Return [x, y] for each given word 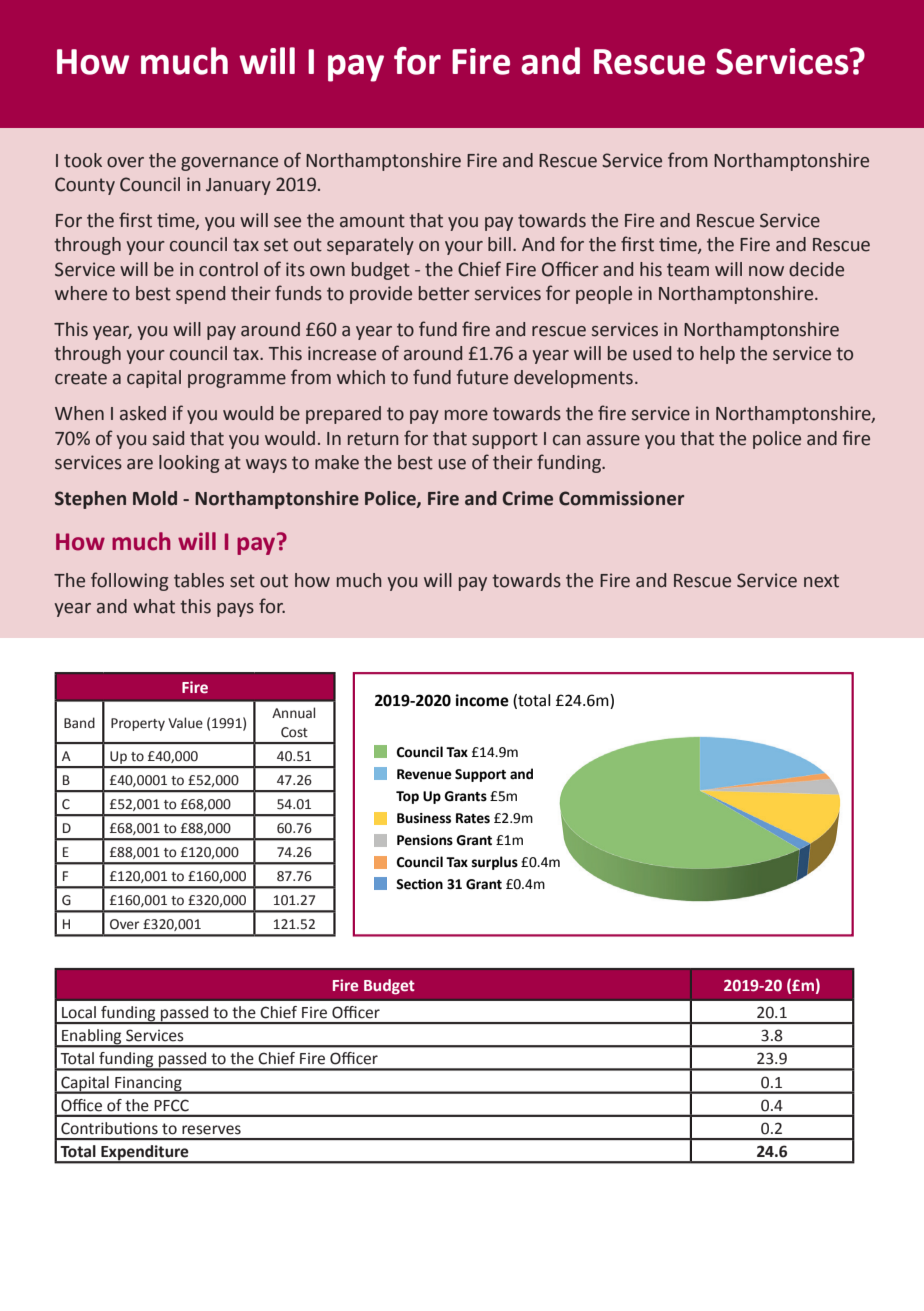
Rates [473, 818]
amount [372, 221]
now [766, 271]
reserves [211, 1130]
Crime [527, 498]
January [238, 186]
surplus [495, 863]
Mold [155, 498]
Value [185, 723]
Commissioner [621, 498]
